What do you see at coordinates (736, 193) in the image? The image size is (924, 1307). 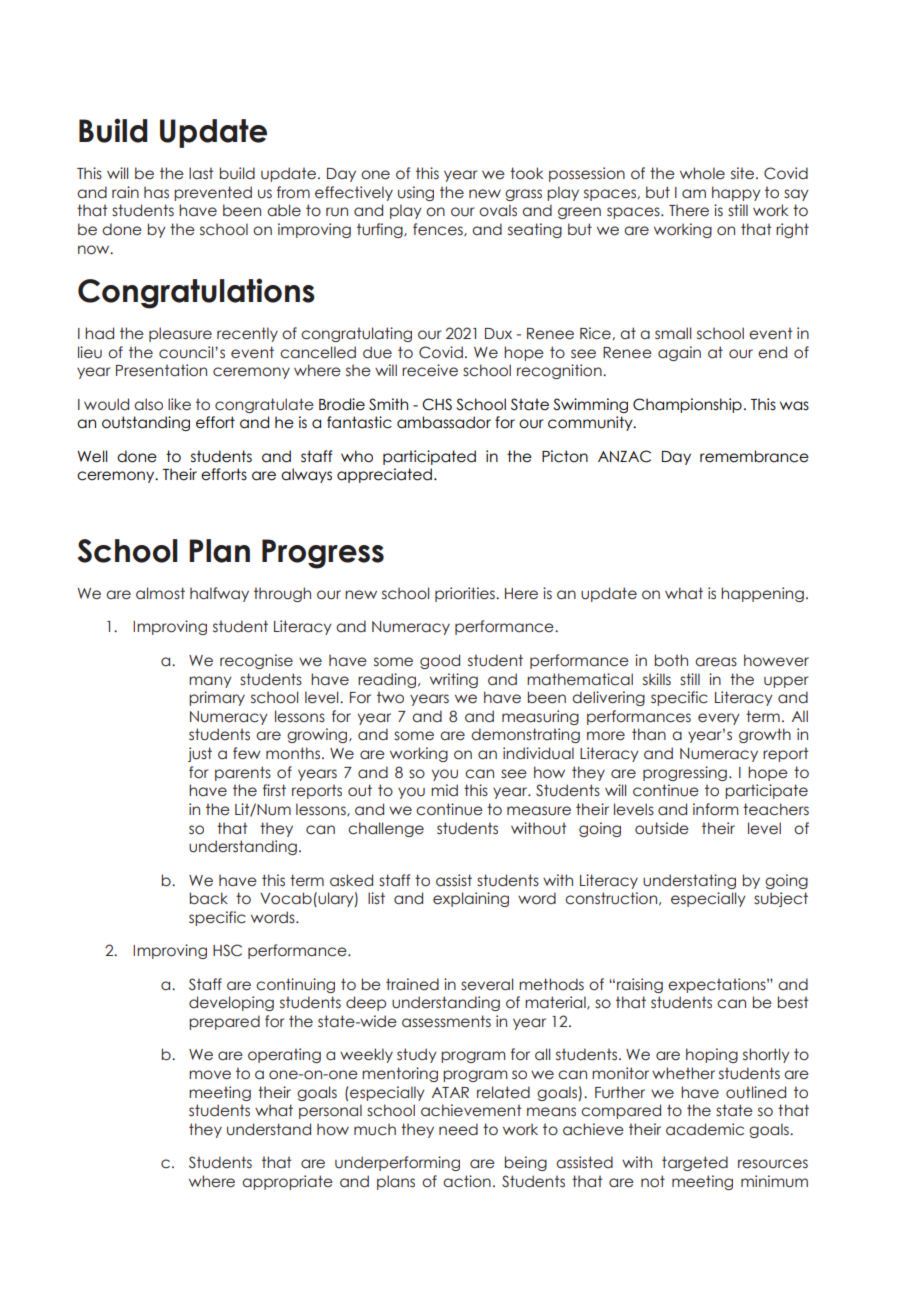 I see `happy` at bounding box center [736, 193].
